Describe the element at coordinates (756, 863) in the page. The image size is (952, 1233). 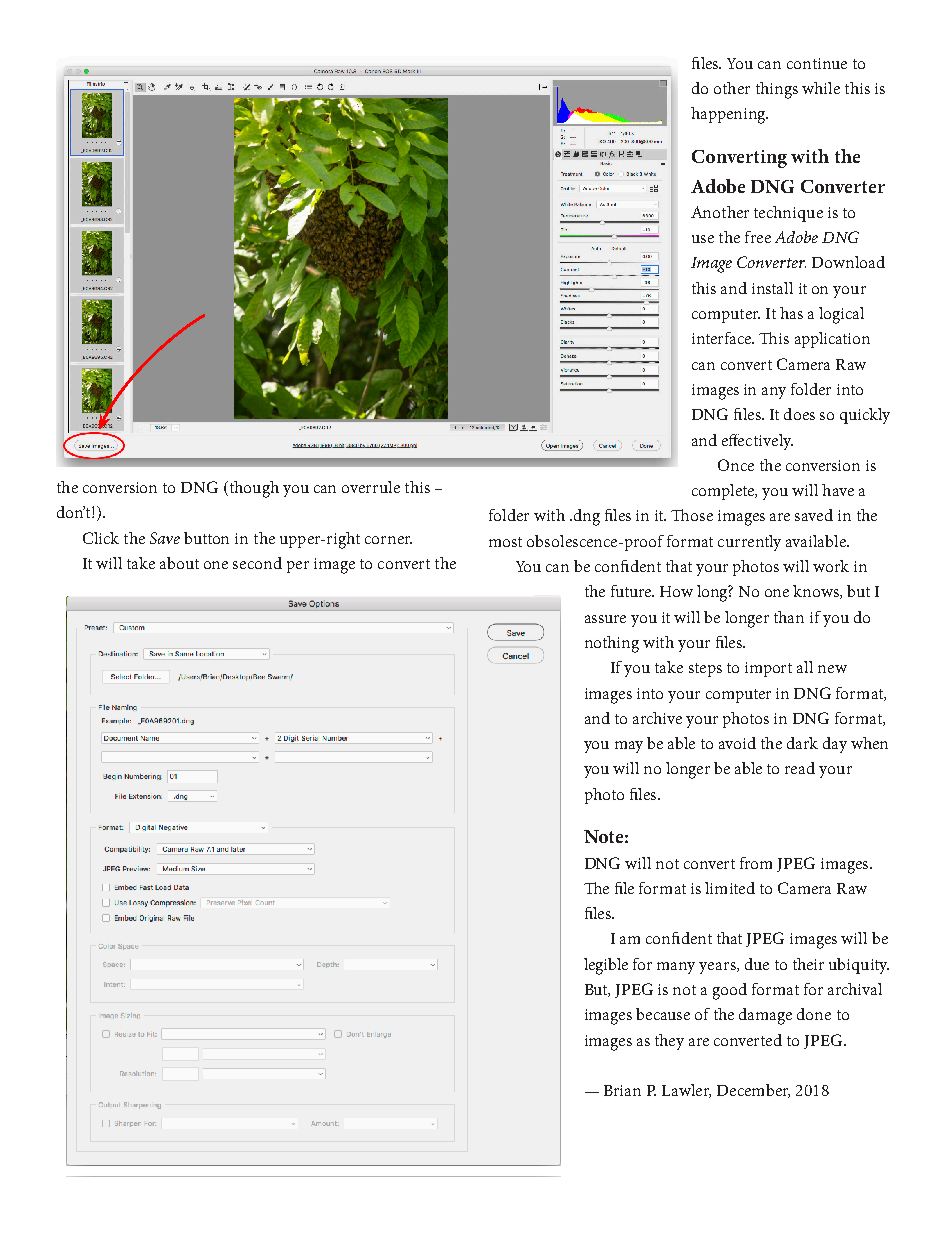
I see `from` at that location.
